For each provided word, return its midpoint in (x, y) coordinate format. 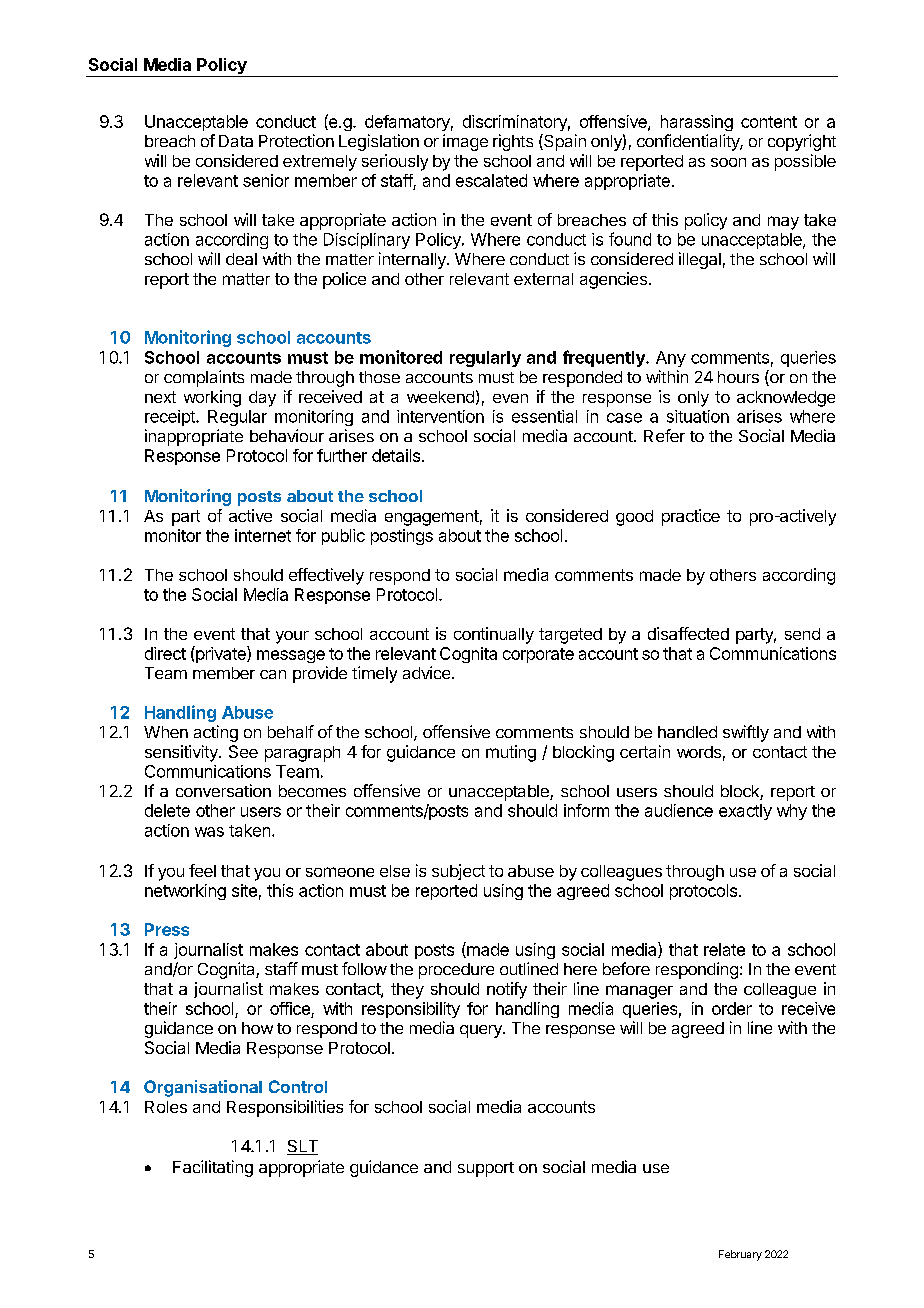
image (465, 142)
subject (458, 872)
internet (263, 535)
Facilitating (213, 1168)
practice (691, 517)
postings (402, 537)
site (244, 890)
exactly (745, 812)
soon (728, 162)
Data (236, 141)
